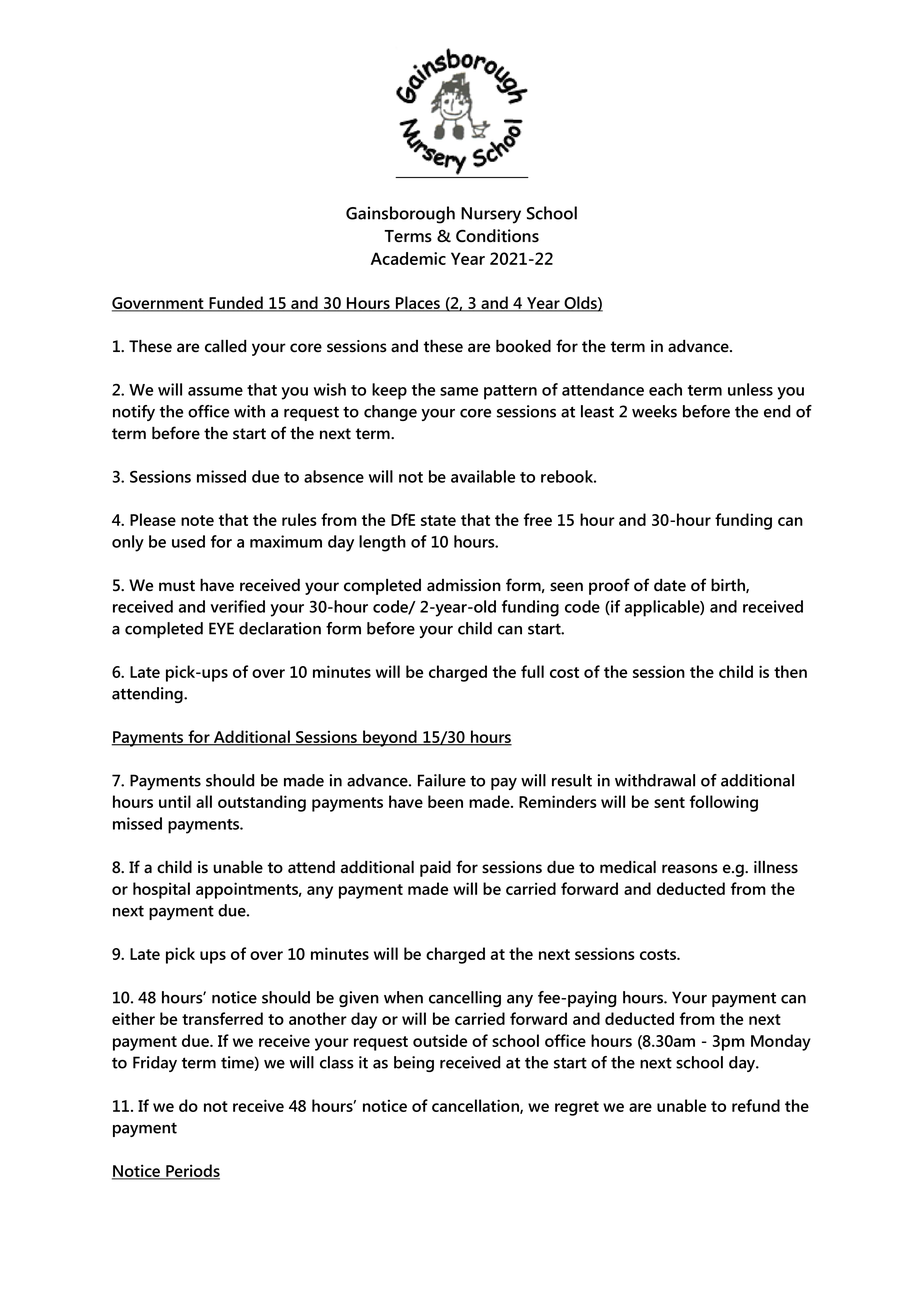 This image has width=924, height=1308. Describe the element at coordinates (192, 1172) in the image. I see `Periods` at that location.
